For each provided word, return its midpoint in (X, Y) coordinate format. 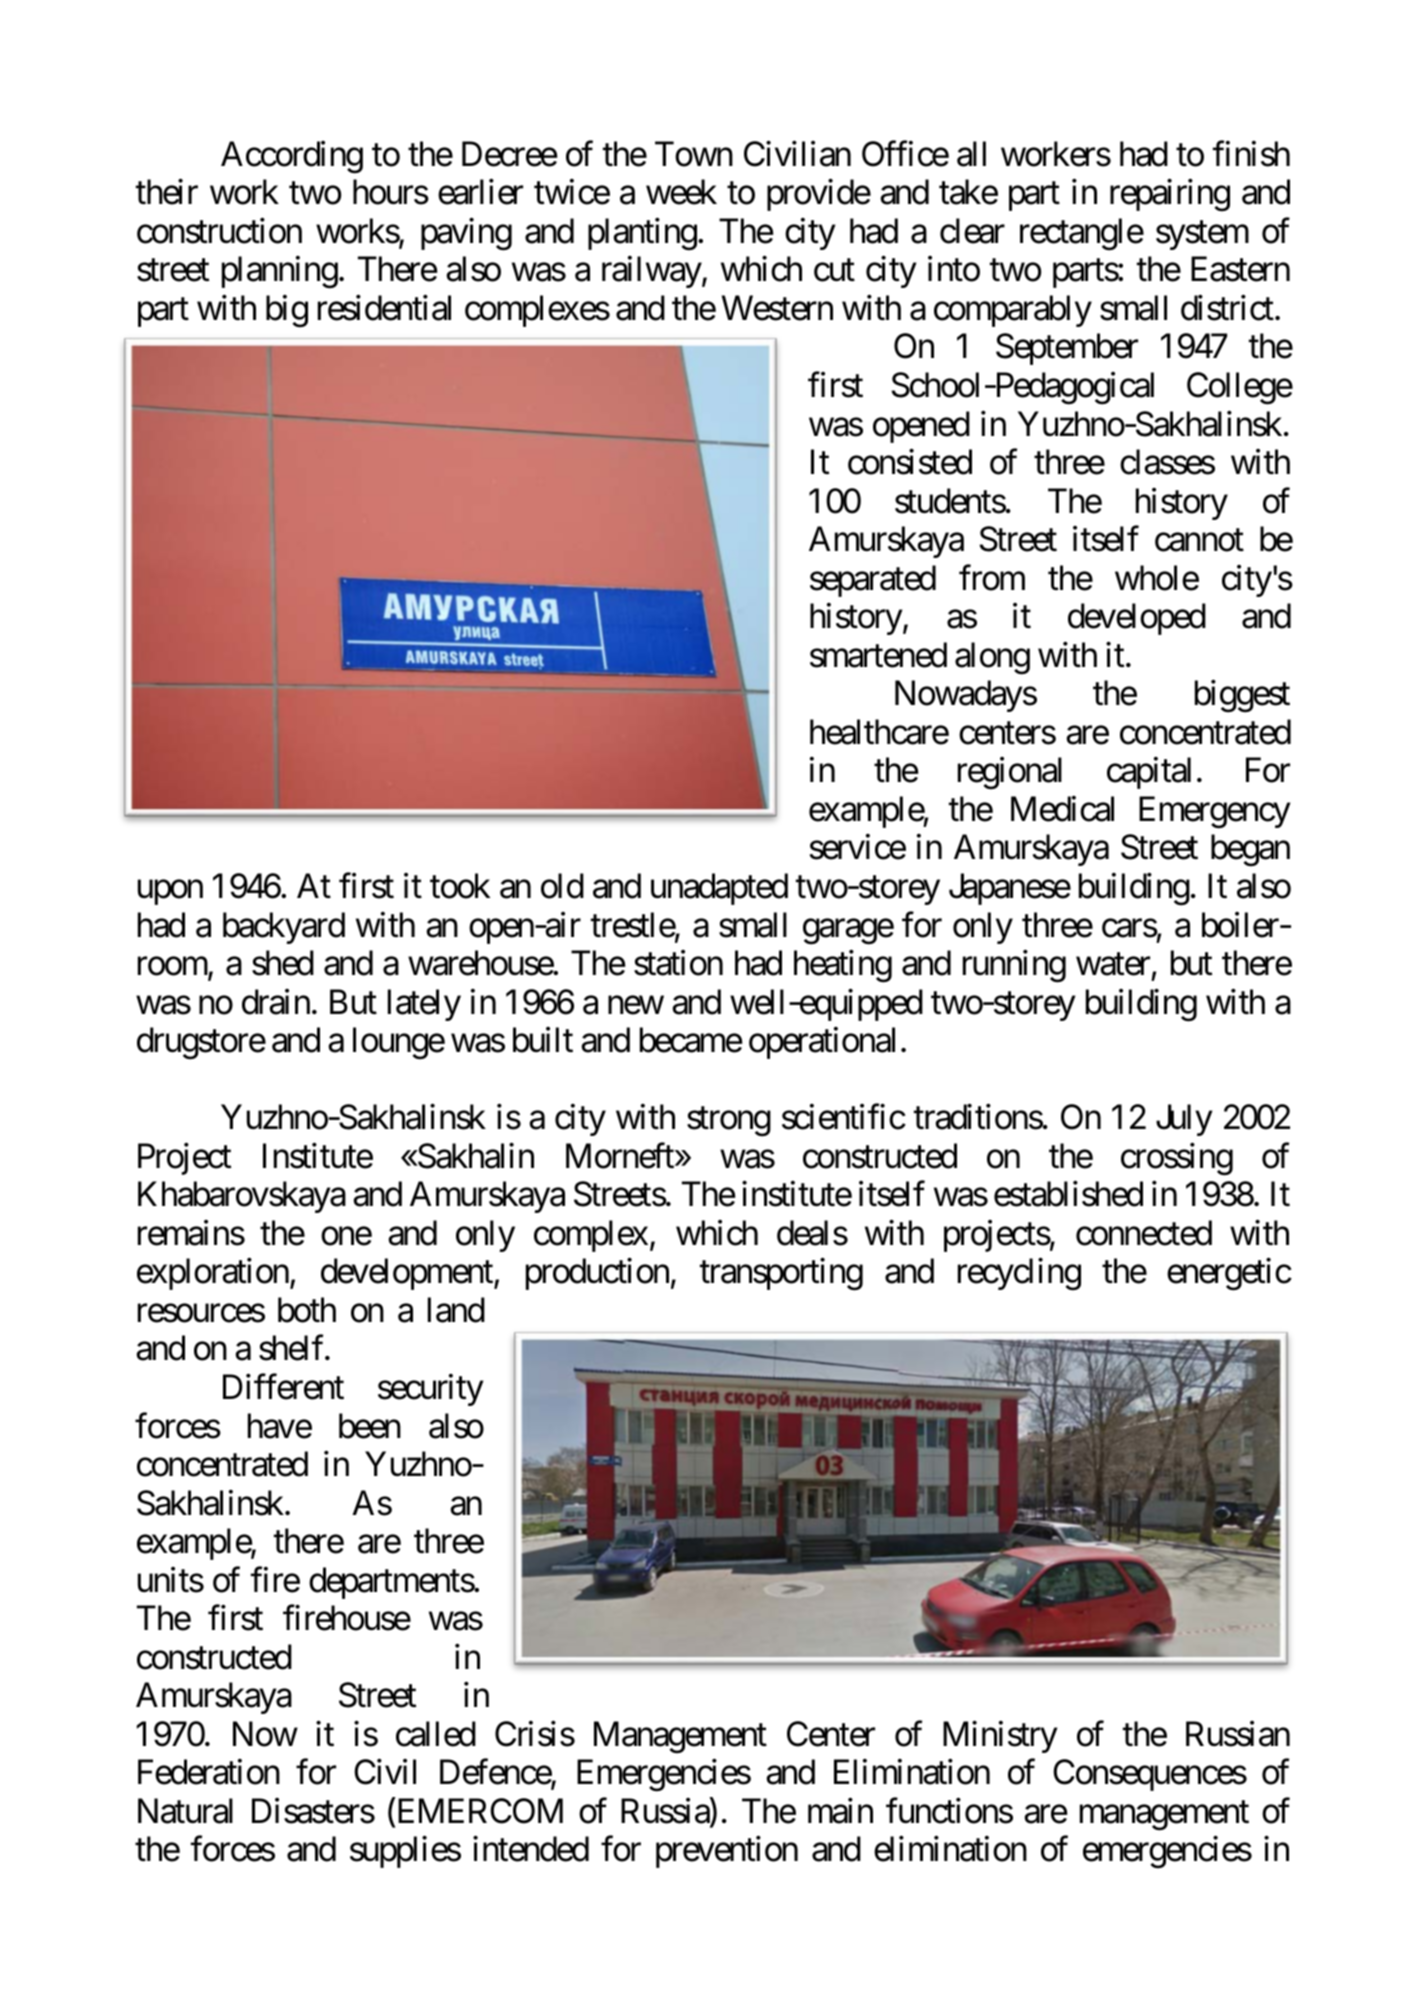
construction (219, 231)
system (1202, 235)
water (1113, 965)
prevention (727, 1852)
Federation (209, 1772)
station (678, 963)
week (681, 192)
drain (276, 1002)
